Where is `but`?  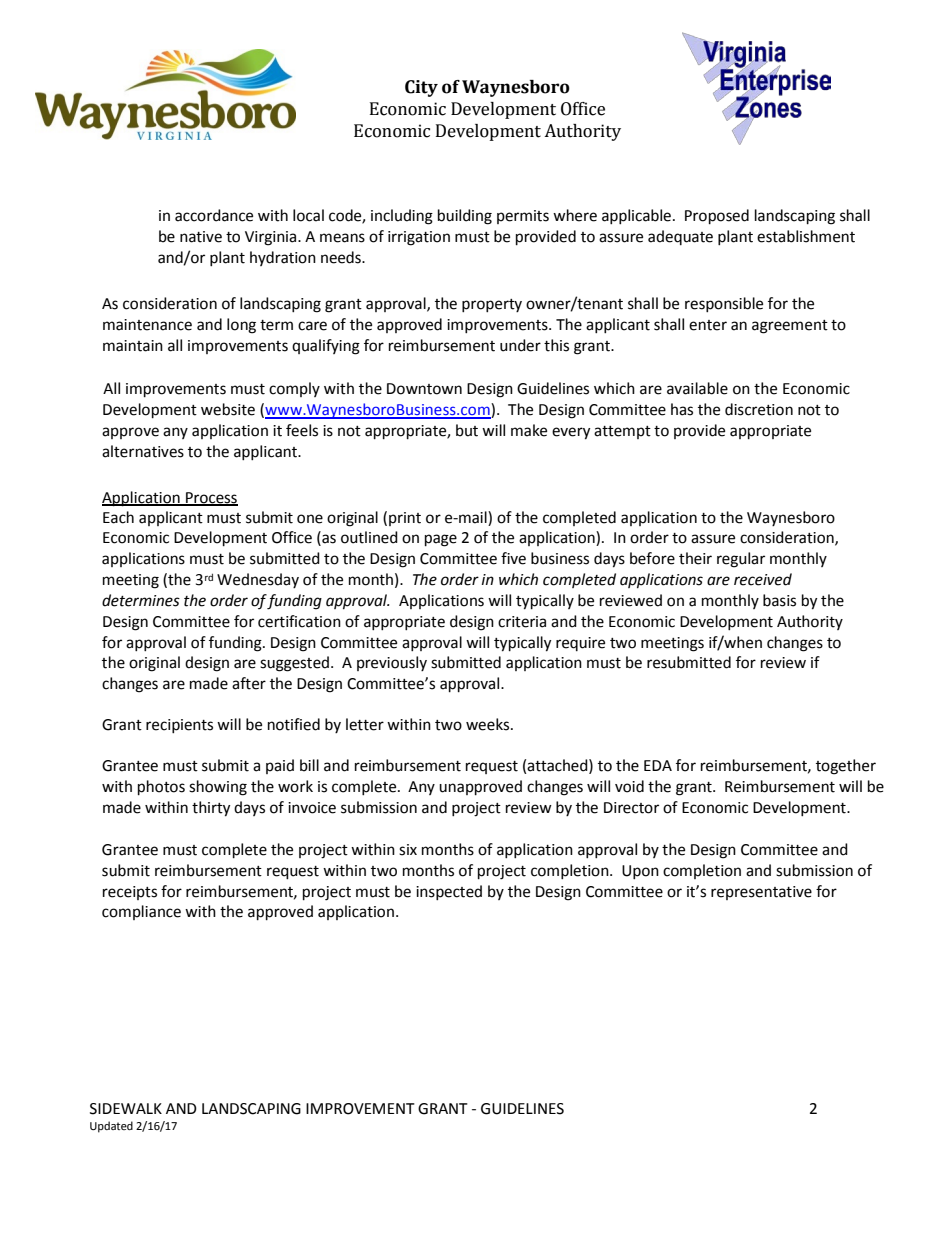
but is located at coordinates (467, 430).
